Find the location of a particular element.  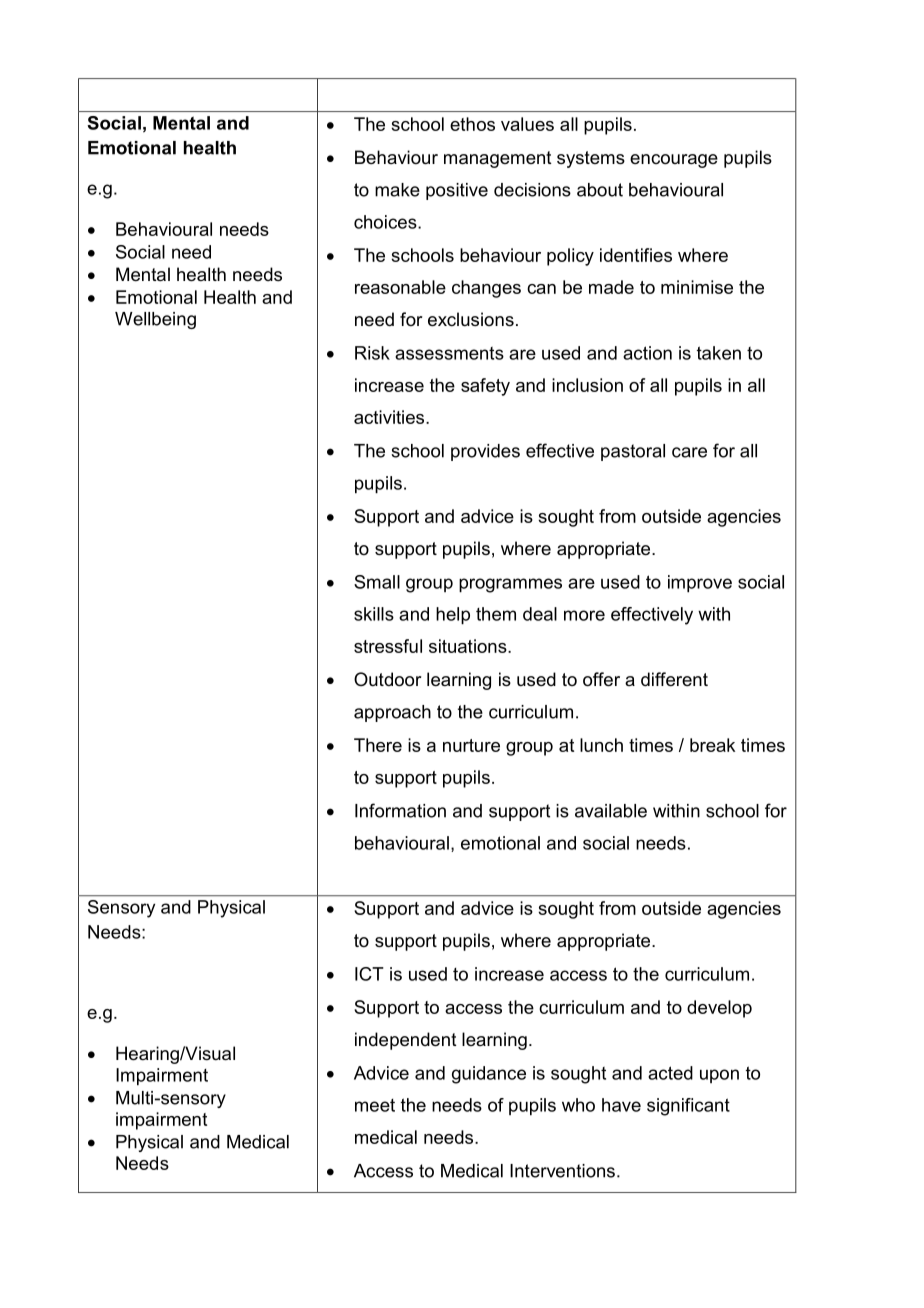

positive is located at coordinates (457, 191).
